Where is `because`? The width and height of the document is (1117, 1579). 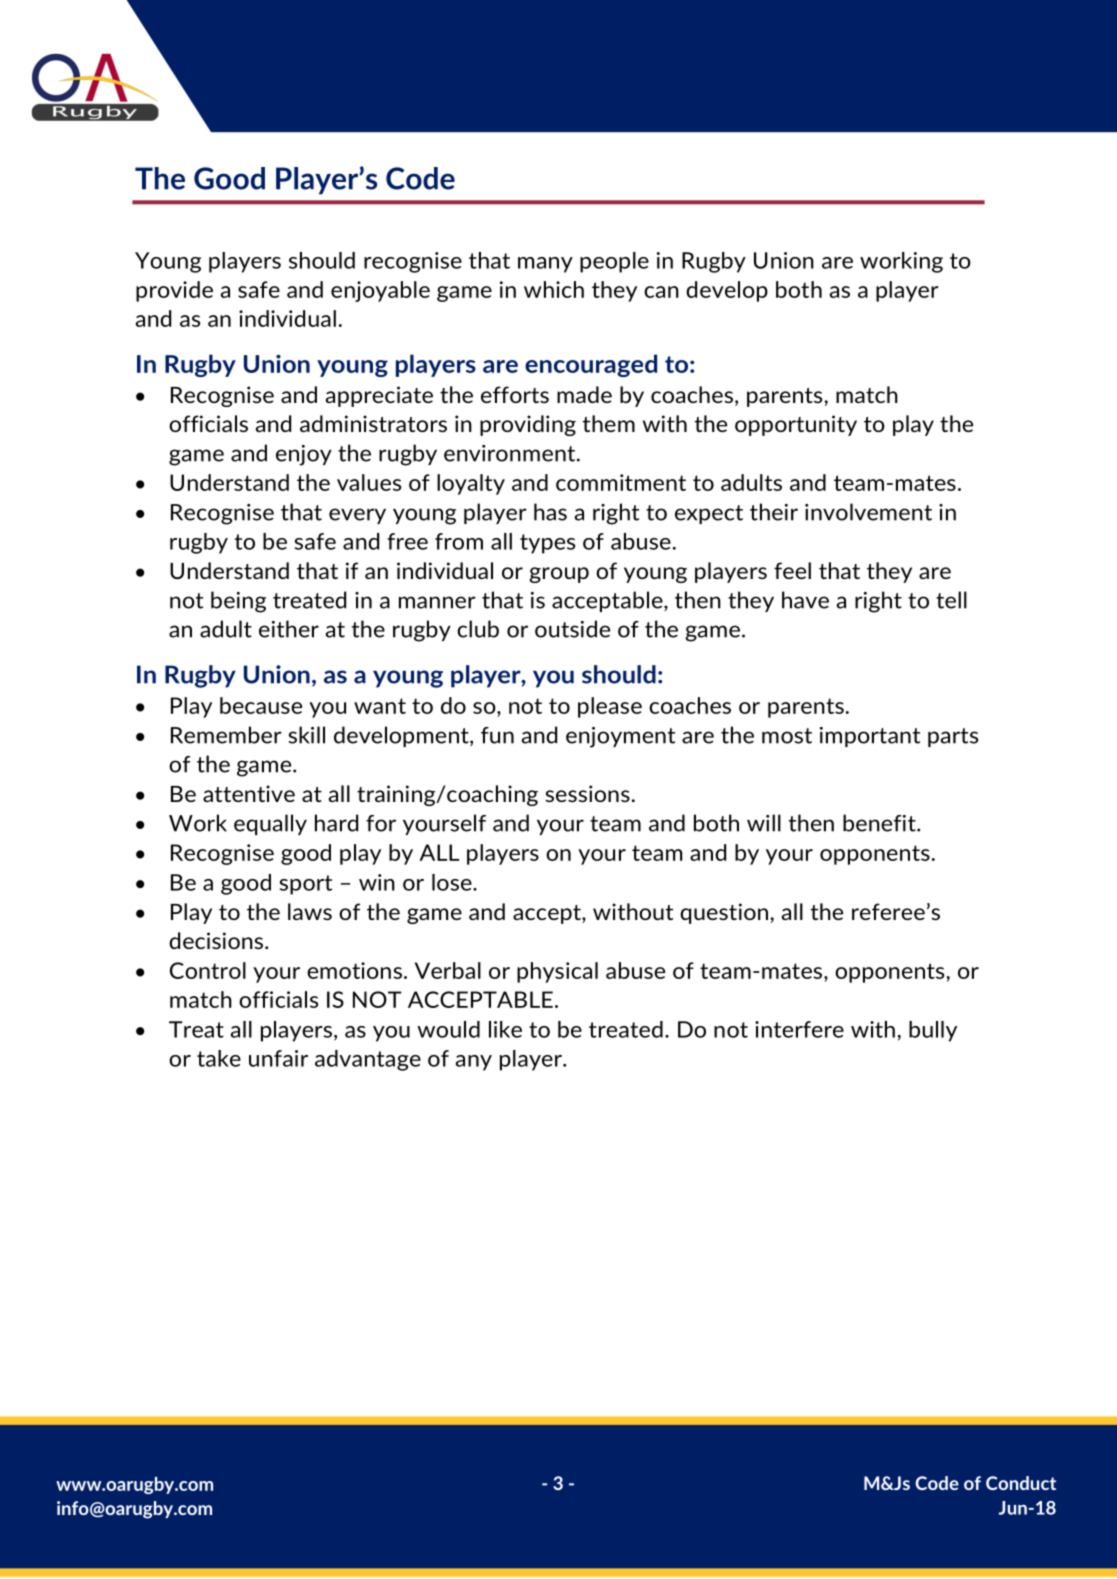
because is located at coordinates (261, 705).
